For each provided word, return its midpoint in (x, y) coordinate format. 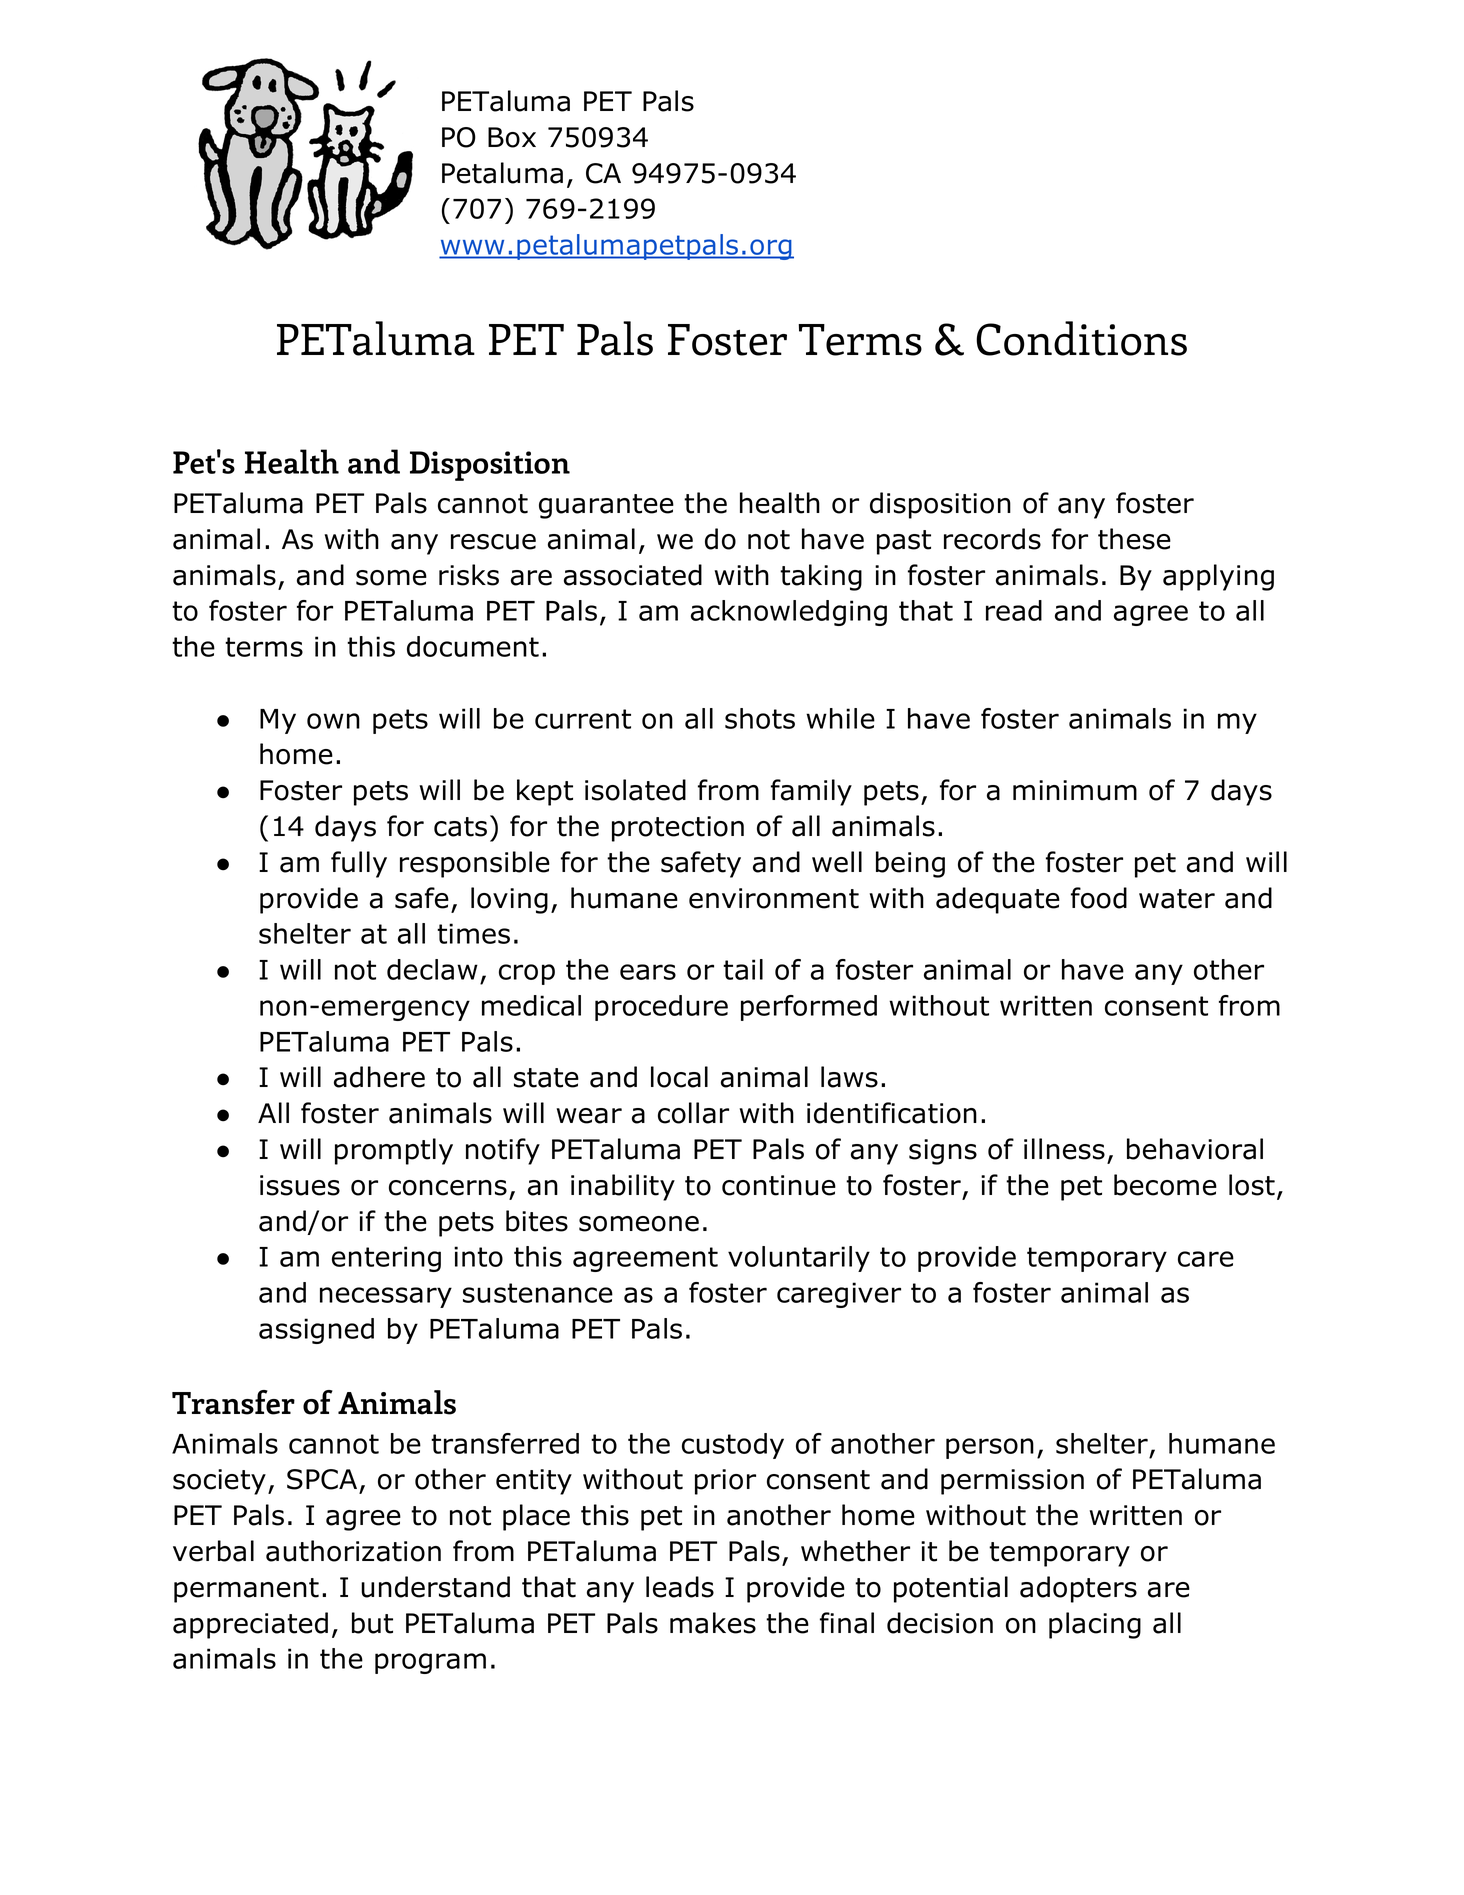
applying (1218, 577)
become (1165, 1185)
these (1134, 539)
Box (512, 137)
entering (386, 1259)
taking (821, 577)
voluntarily (799, 1259)
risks (469, 575)
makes (713, 1623)
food (1099, 898)
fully (359, 864)
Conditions (1081, 338)
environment (774, 898)
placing (1095, 1625)
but (372, 1623)
